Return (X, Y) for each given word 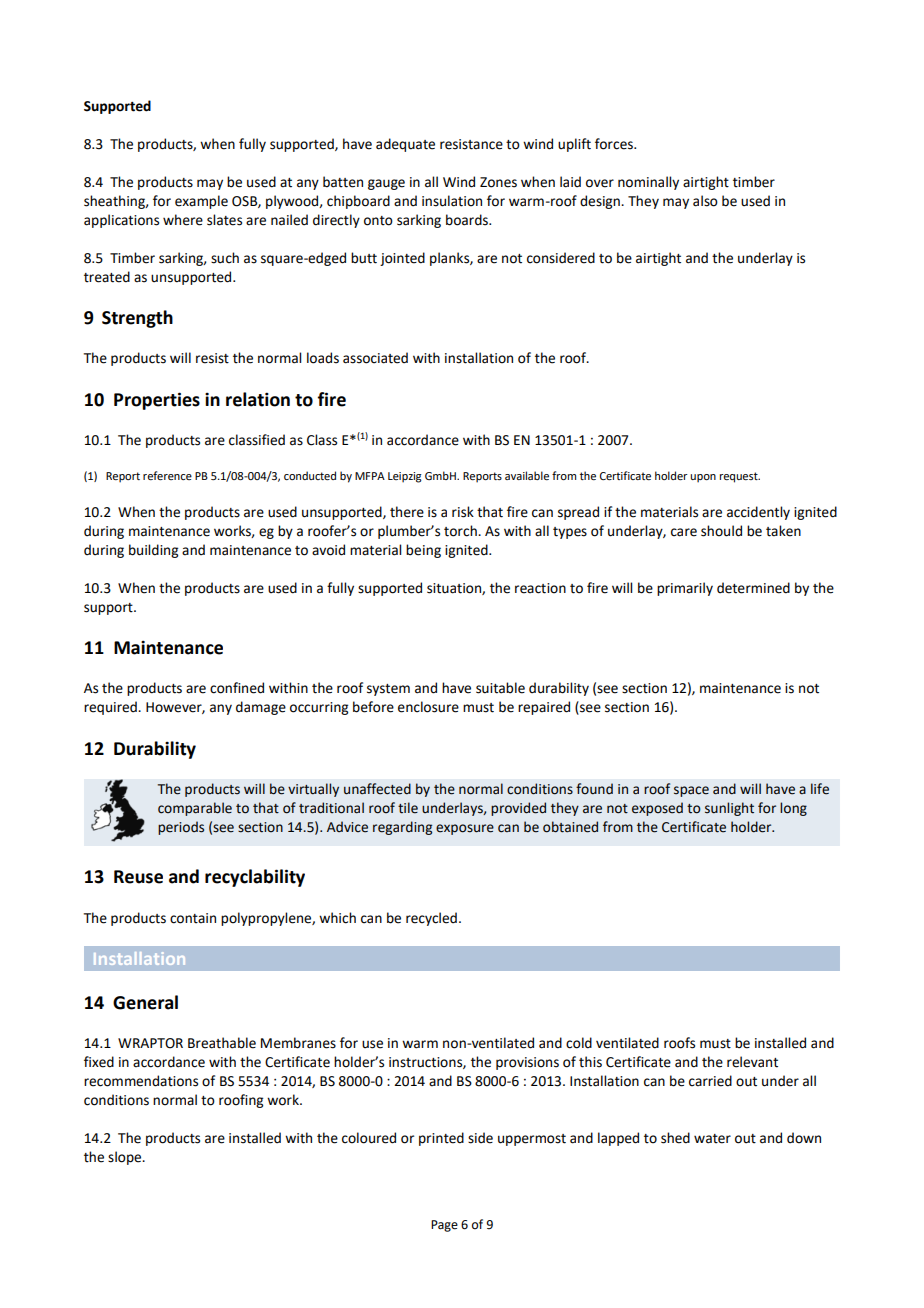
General (145, 1002)
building (153, 551)
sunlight (729, 809)
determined (753, 588)
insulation (452, 201)
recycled (431, 919)
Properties (157, 401)
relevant (752, 1062)
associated (375, 358)
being (423, 551)
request (740, 477)
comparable (195, 809)
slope (126, 1158)
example (201, 202)
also (705, 201)
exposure (465, 829)
